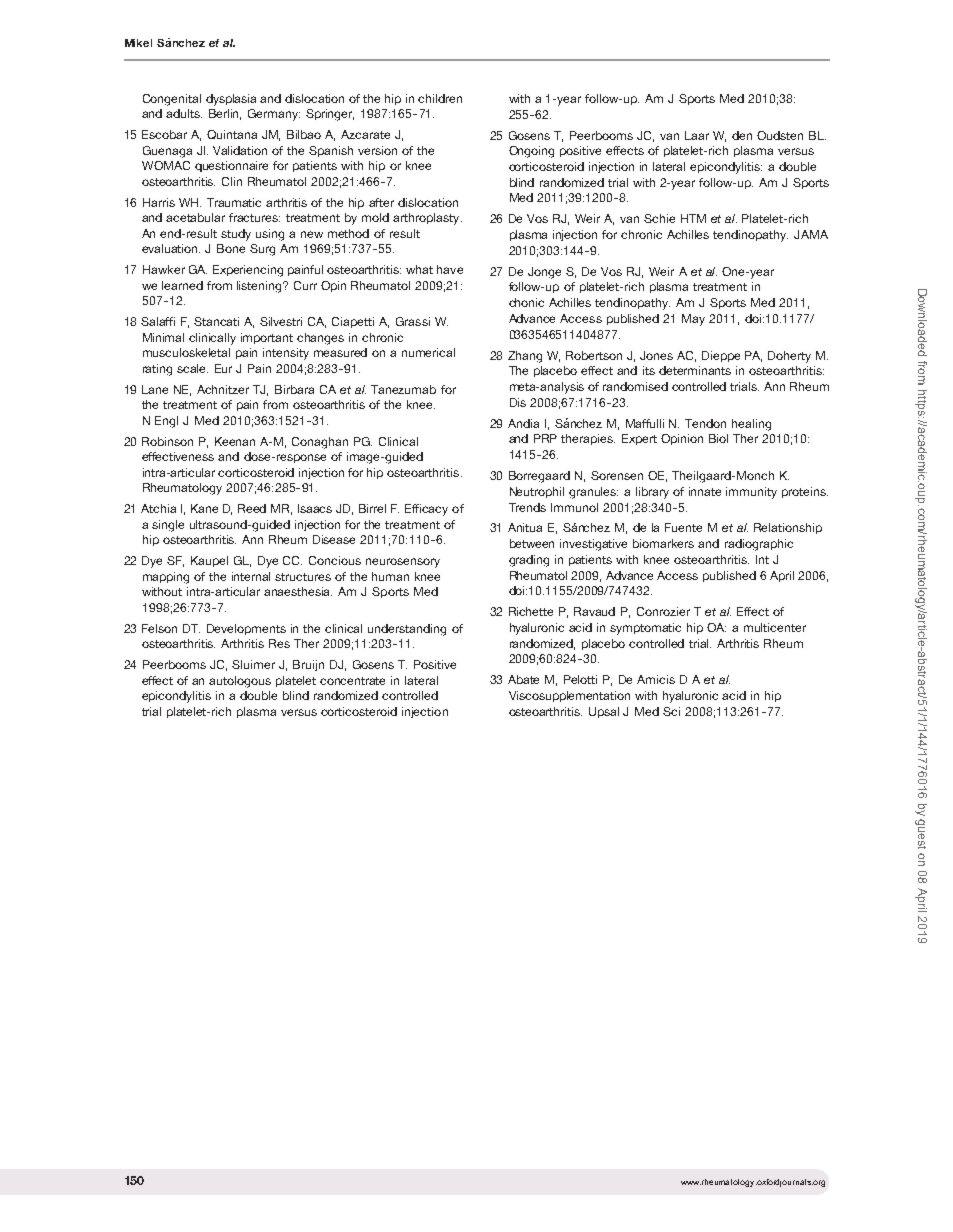 The image size is (953, 1232). Describe the element at coordinates (523, 679) in the screenshot. I see `Abate` at that location.
